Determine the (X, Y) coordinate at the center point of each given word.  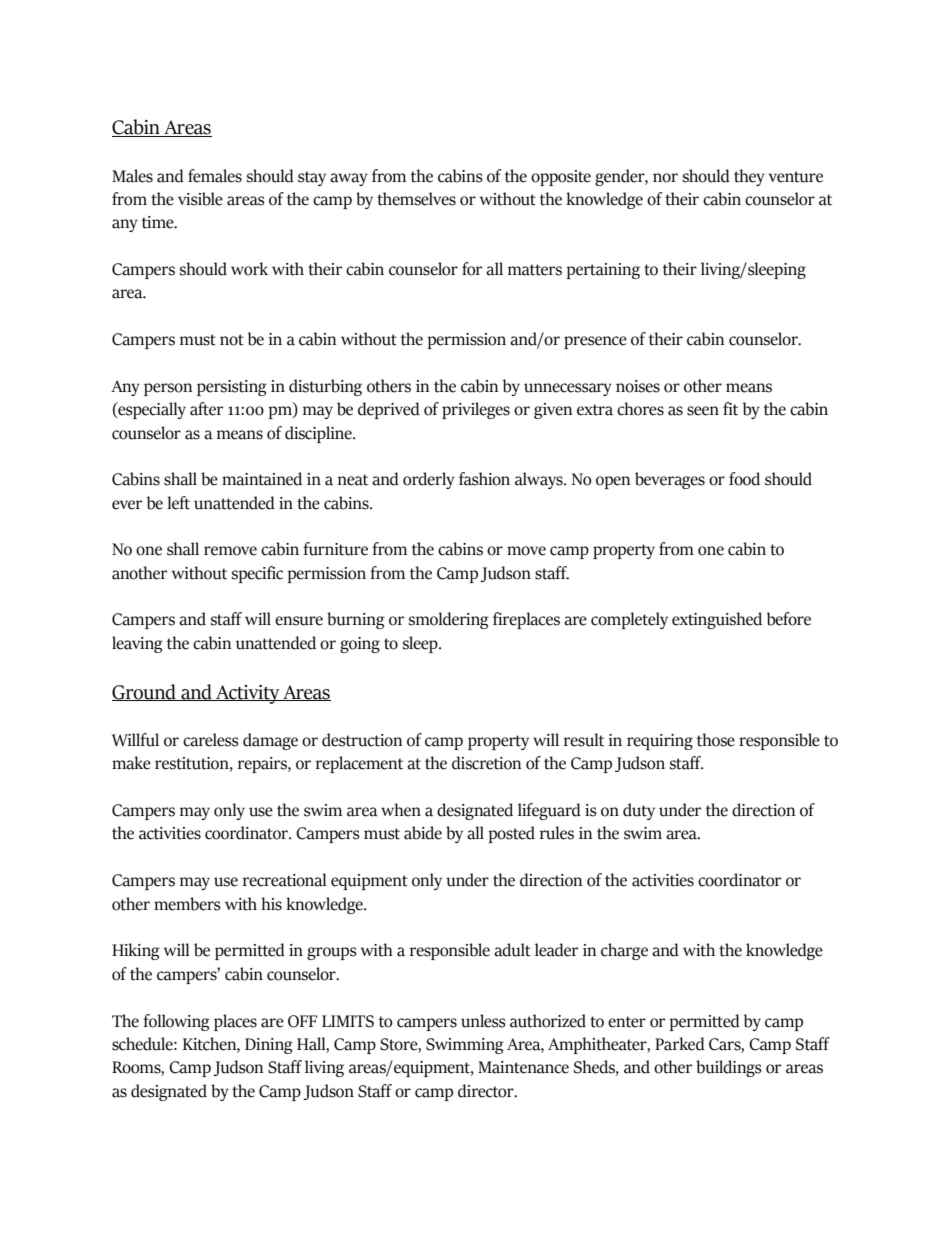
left (178, 503)
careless (211, 740)
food (744, 479)
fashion (484, 479)
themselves (416, 199)
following (176, 1022)
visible (200, 199)
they (749, 177)
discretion (486, 763)
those (716, 740)
